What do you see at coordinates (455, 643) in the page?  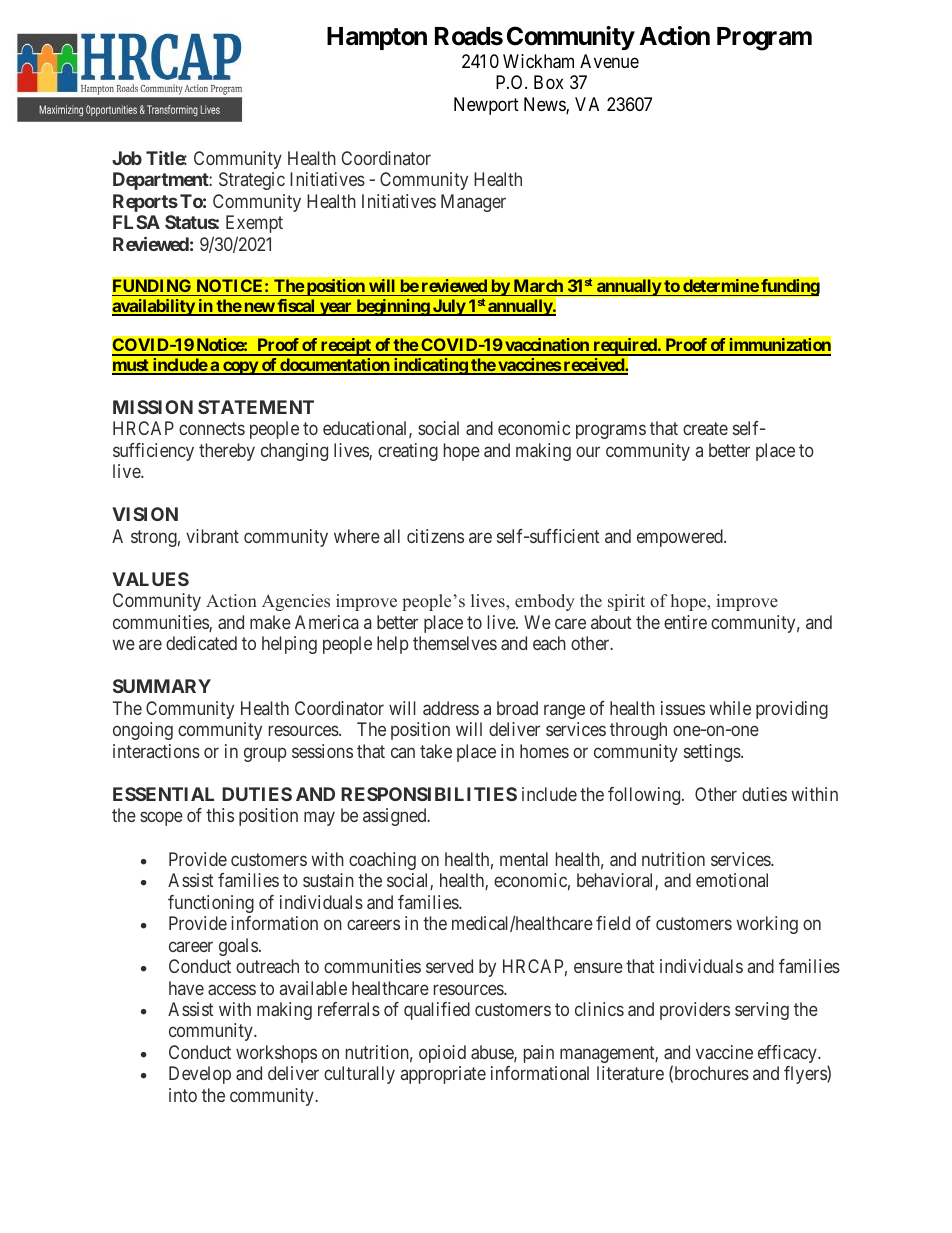 I see `themselves` at bounding box center [455, 643].
